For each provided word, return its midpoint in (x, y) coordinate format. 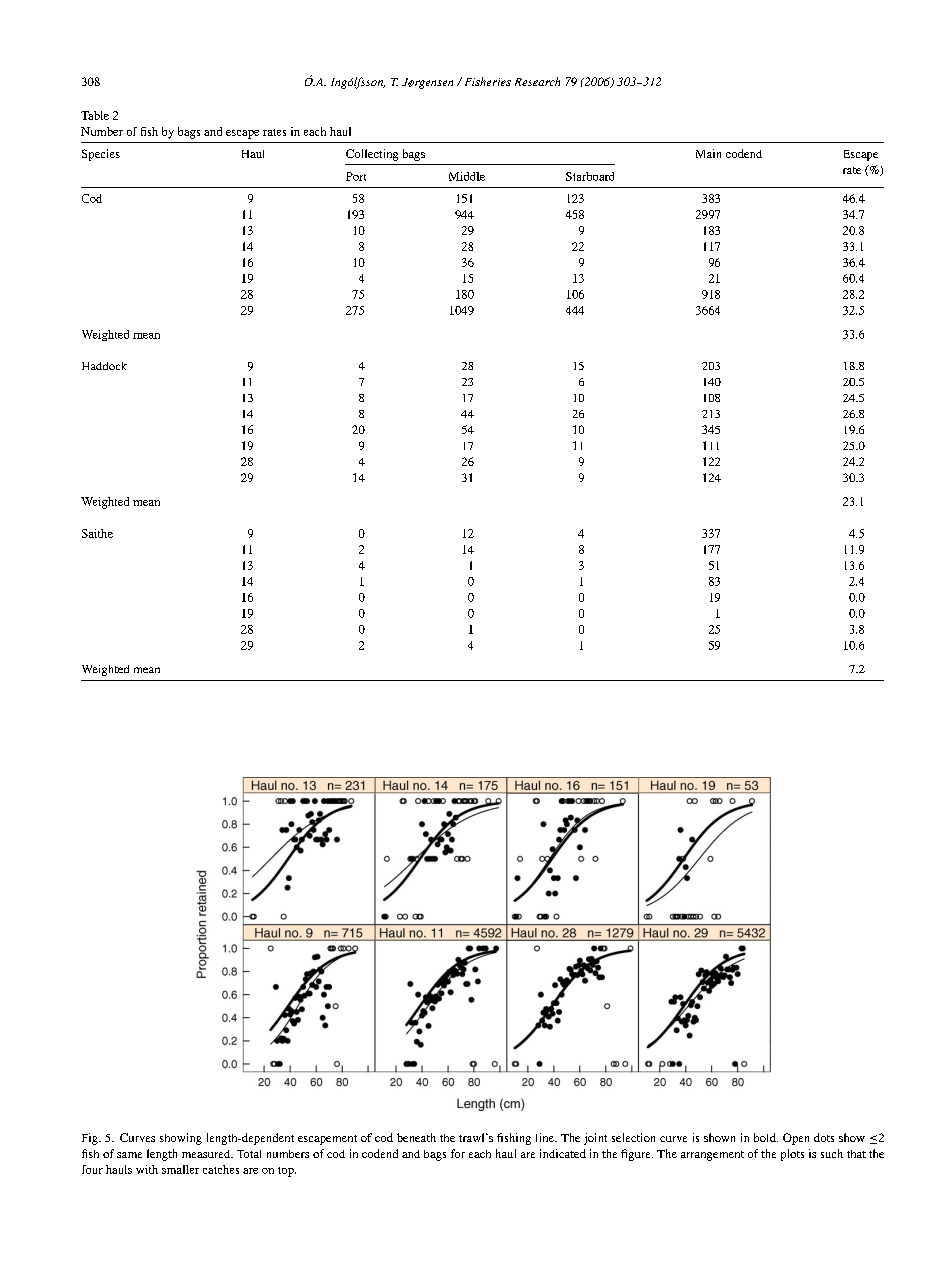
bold (766, 1137)
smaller (180, 1169)
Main (708, 153)
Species (101, 155)
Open (796, 1139)
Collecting (372, 155)
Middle (467, 176)
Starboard (590, 176)
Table (95, 115)
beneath (416, 1137)
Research (537, 81)
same (129, 1155)
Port (356, 176)
